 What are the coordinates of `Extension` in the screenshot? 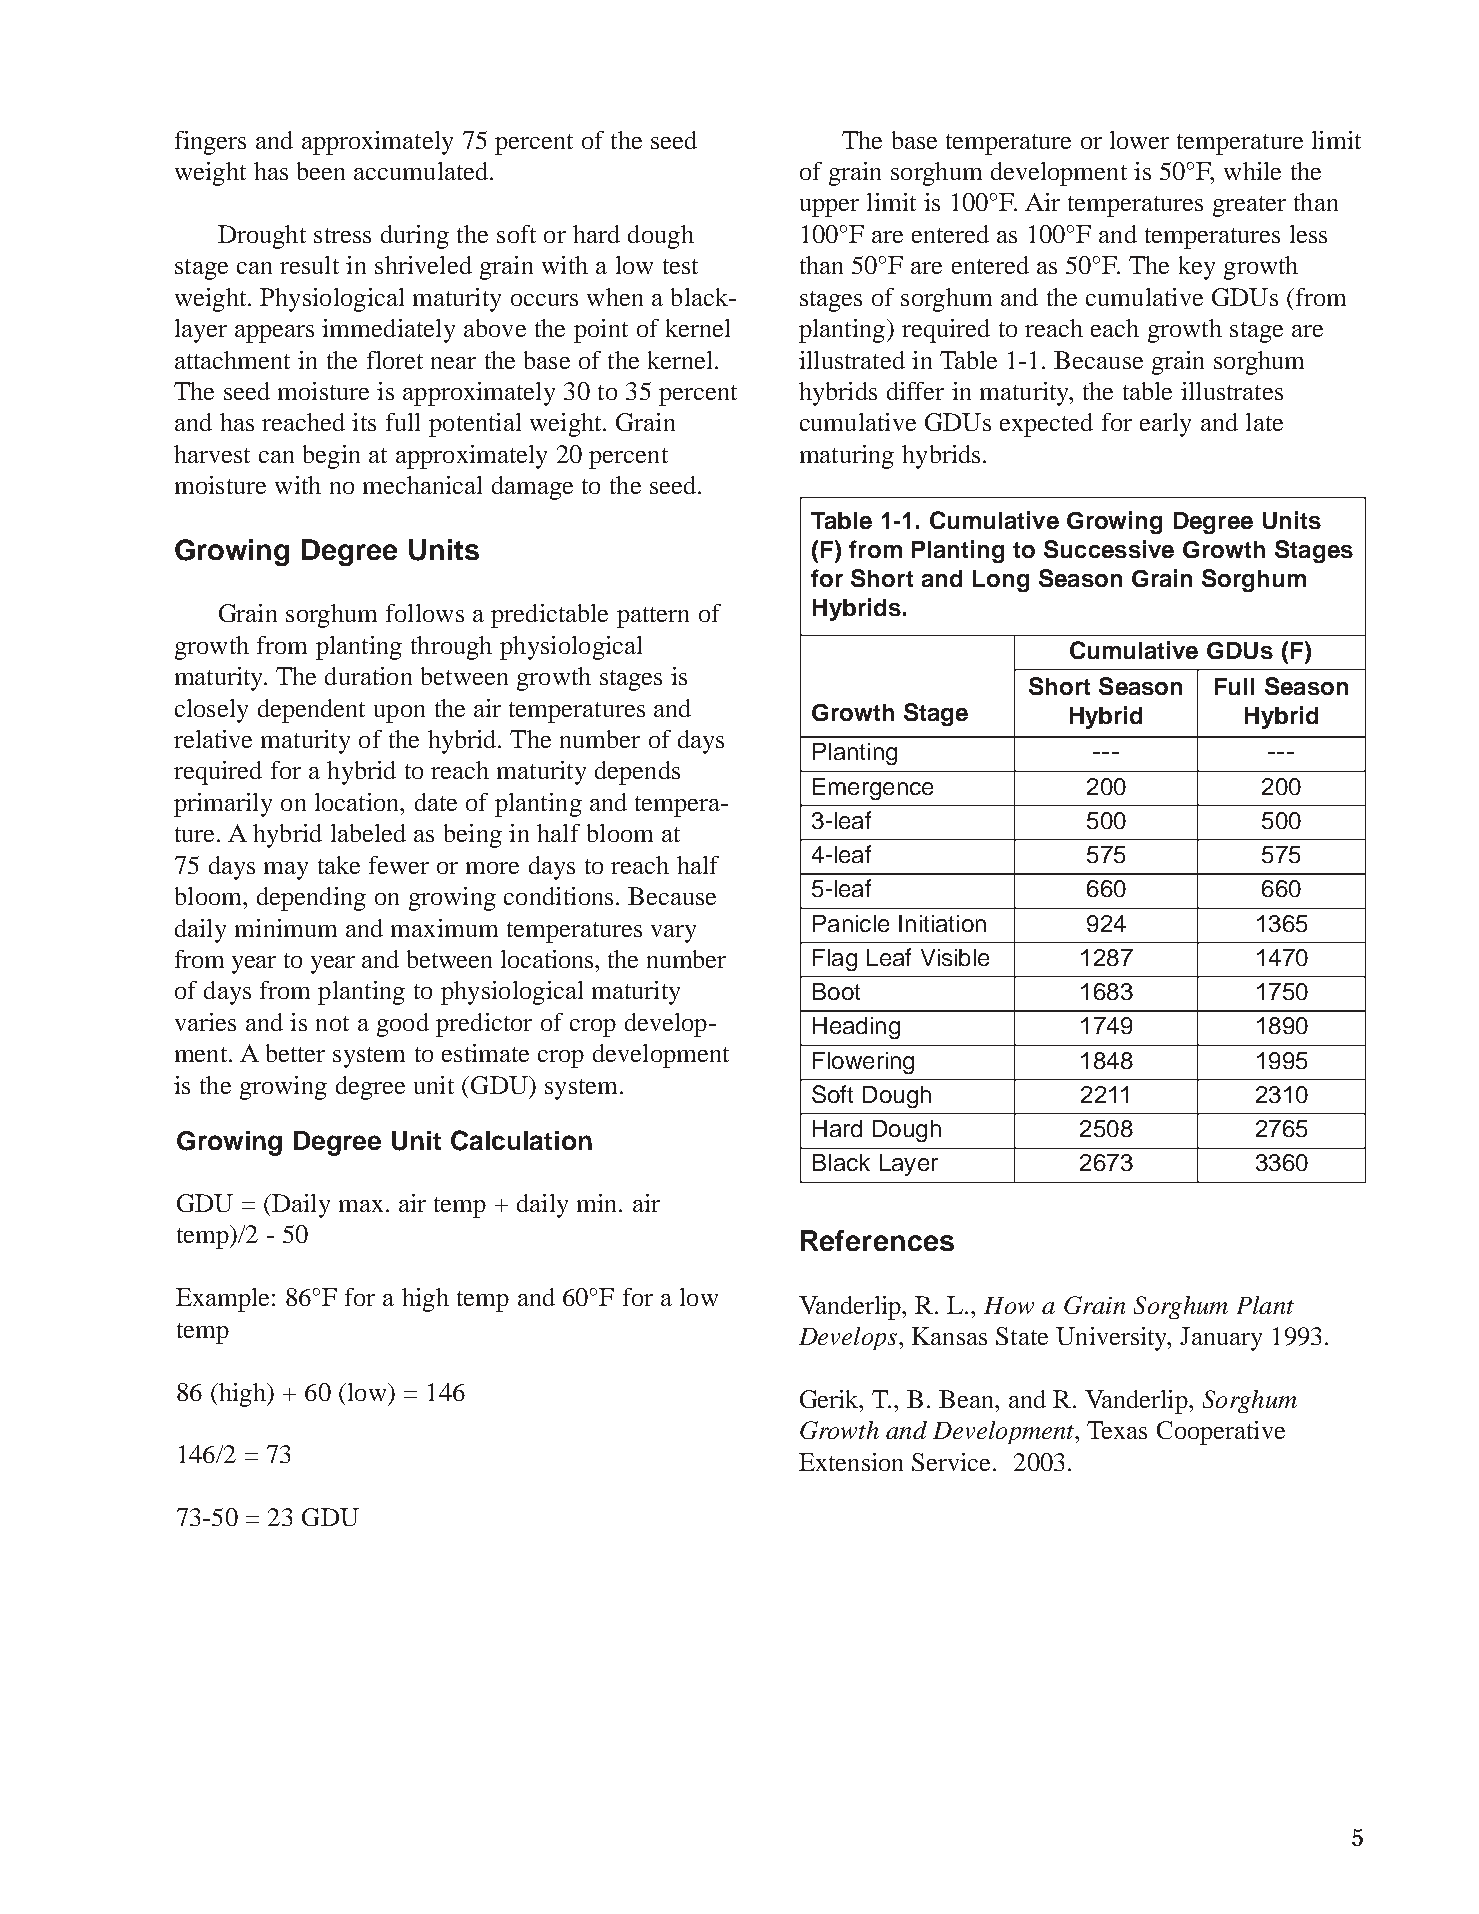 It's located at (851, 1462).
